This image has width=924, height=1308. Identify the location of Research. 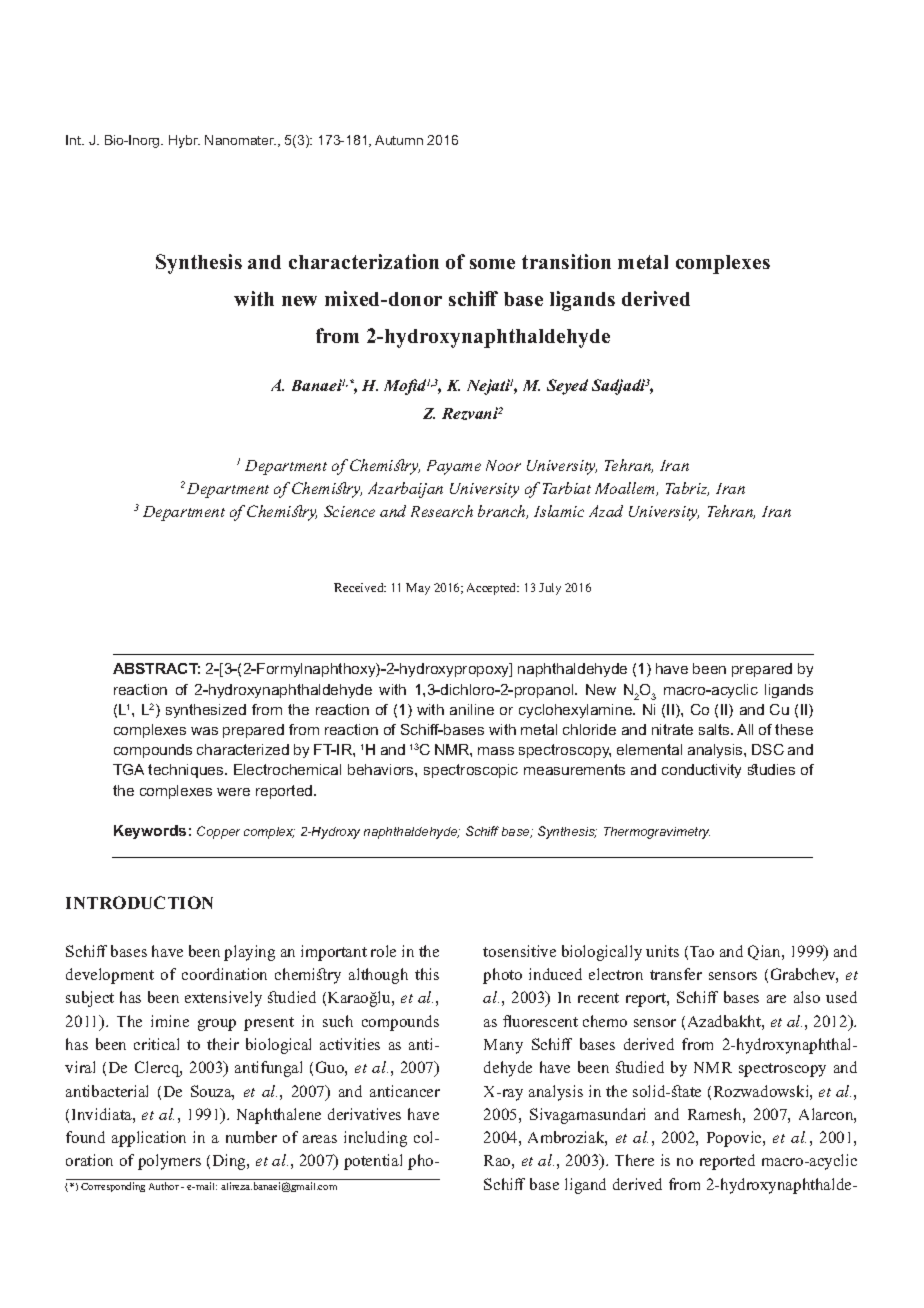
(442, 511).
